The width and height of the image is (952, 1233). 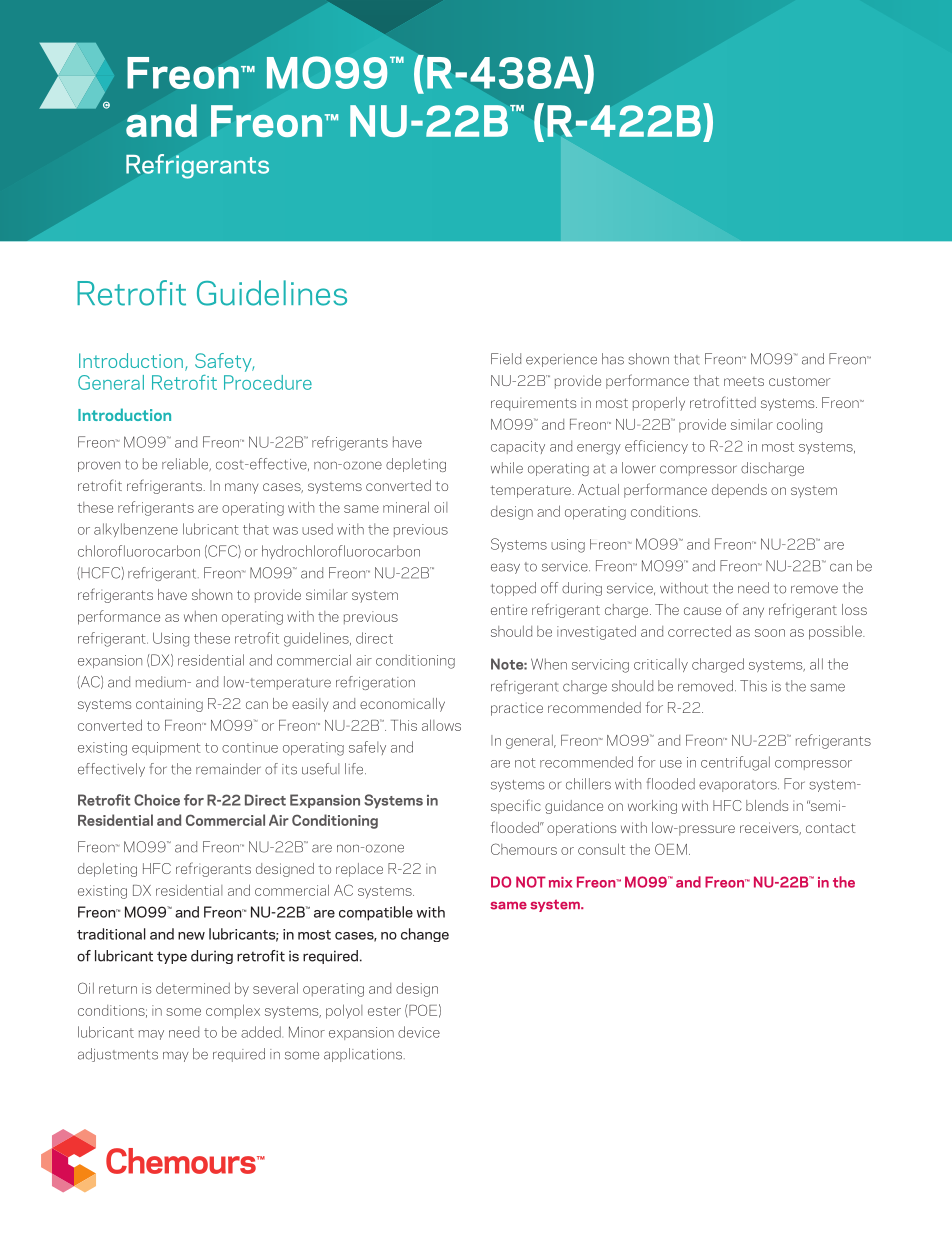 What do you see at coordinates (506, 359) in the image?
I see `Field` at bounding box center [506, 359].
